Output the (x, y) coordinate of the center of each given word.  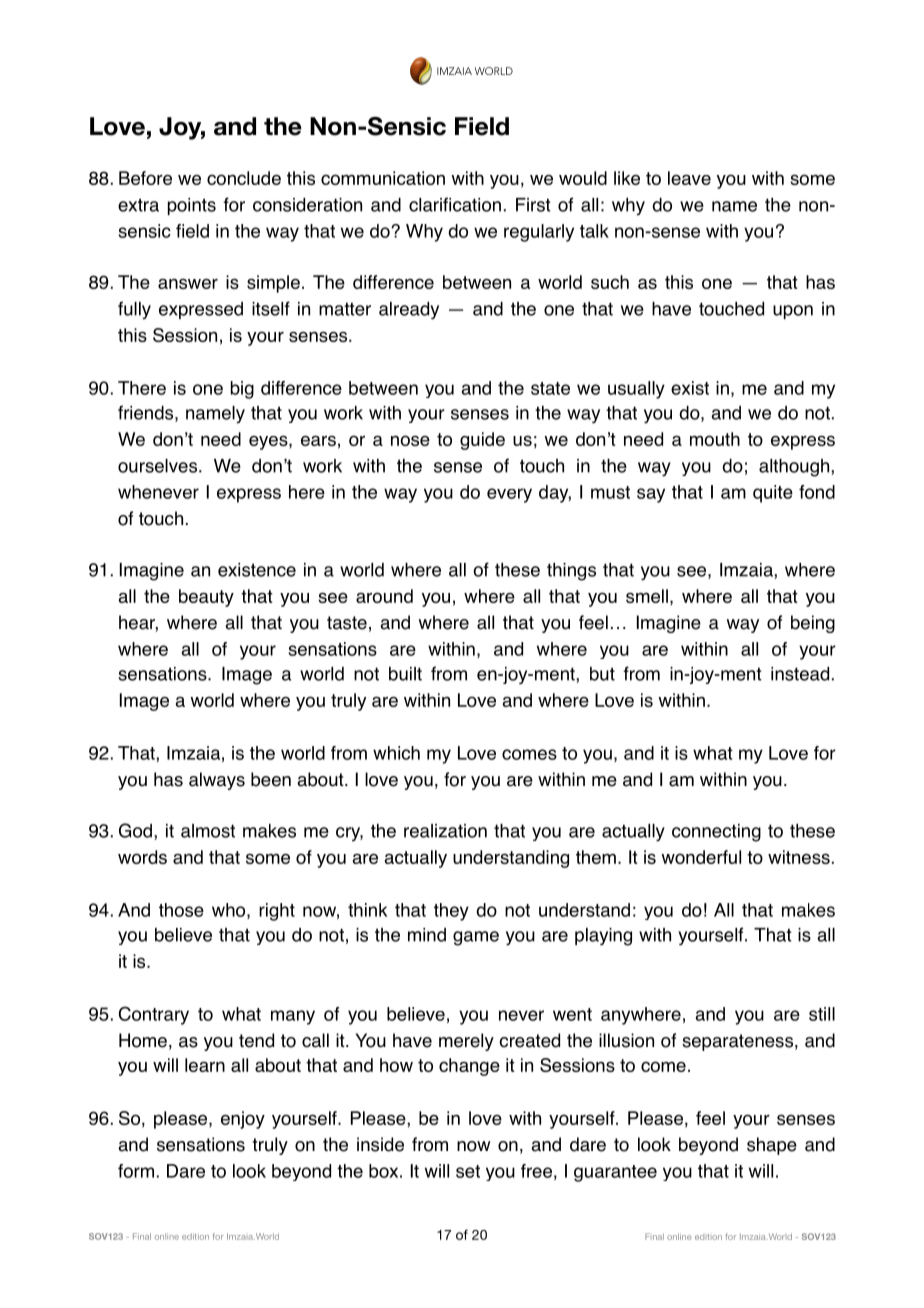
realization (445, 831)
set (468, 1171)
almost (208, 831)
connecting (716, 833)
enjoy (243, 1120)
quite (773, 494)
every (509, 495)
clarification (455, 204)
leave (689, 178)
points (192, 206)
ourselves (157, 466)
